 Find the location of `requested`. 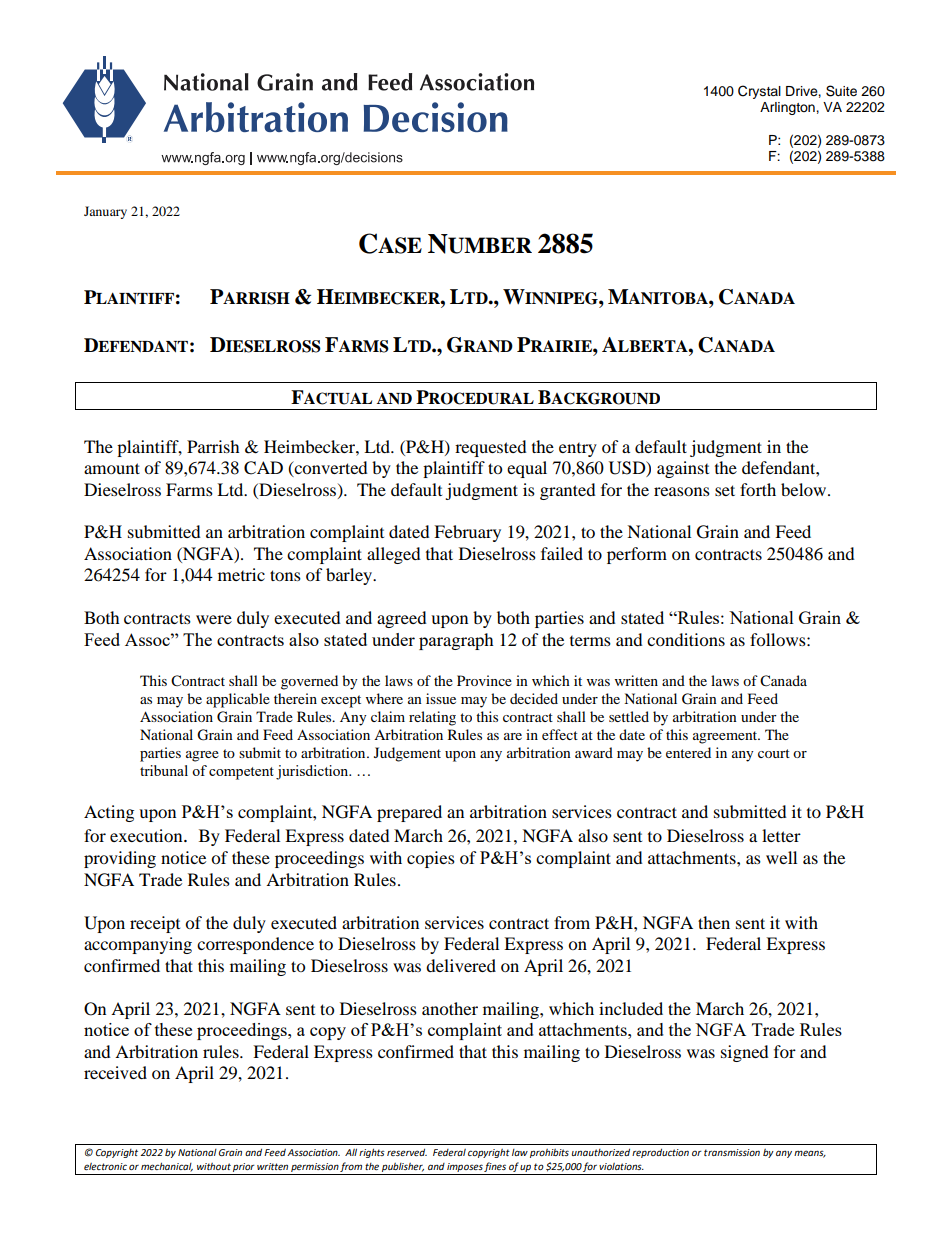

requested is located at coordinates (491, 448).
